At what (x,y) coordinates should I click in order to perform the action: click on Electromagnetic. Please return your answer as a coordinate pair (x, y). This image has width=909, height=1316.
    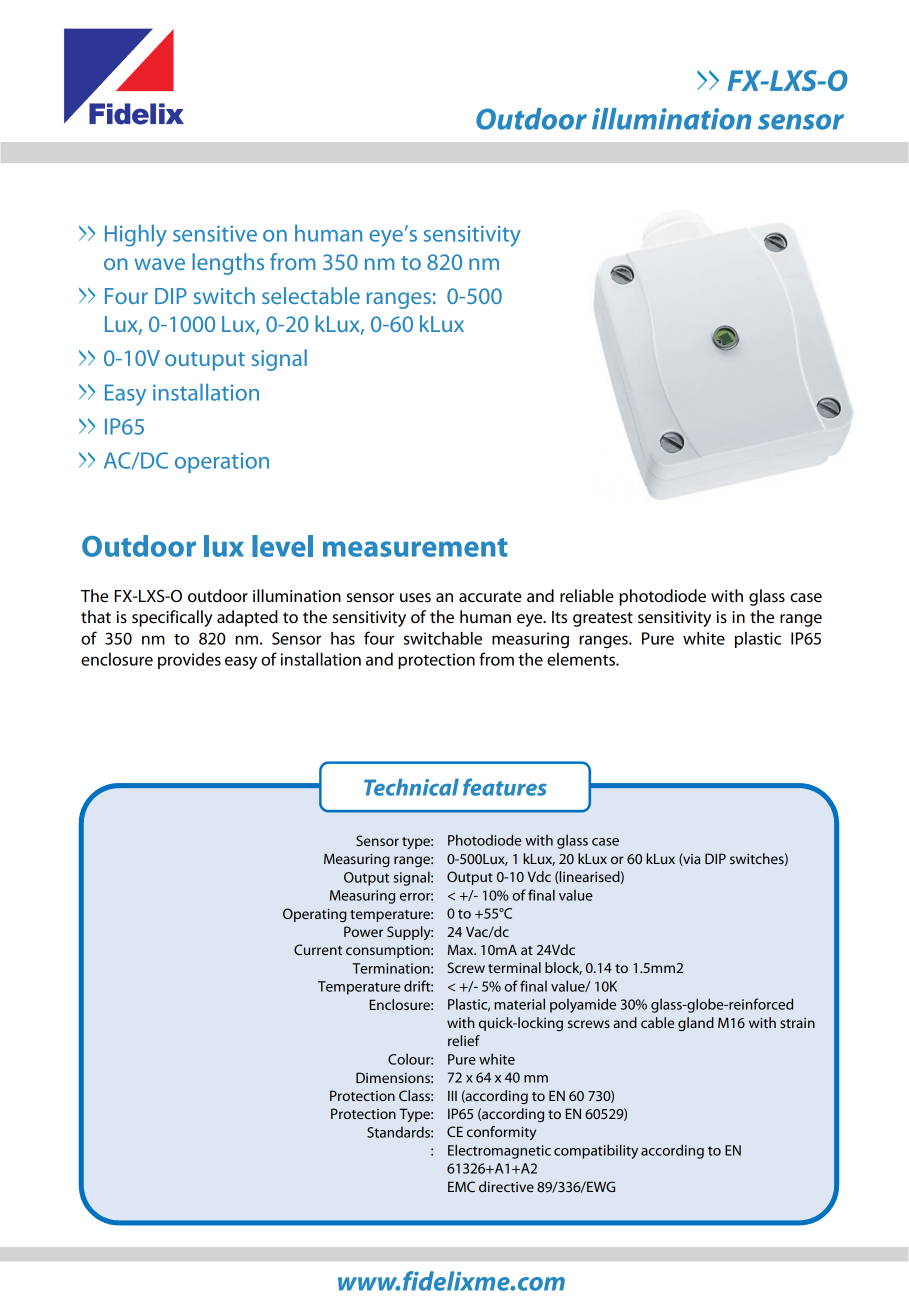
    Looking at the image, I should click on (499, 1151).
